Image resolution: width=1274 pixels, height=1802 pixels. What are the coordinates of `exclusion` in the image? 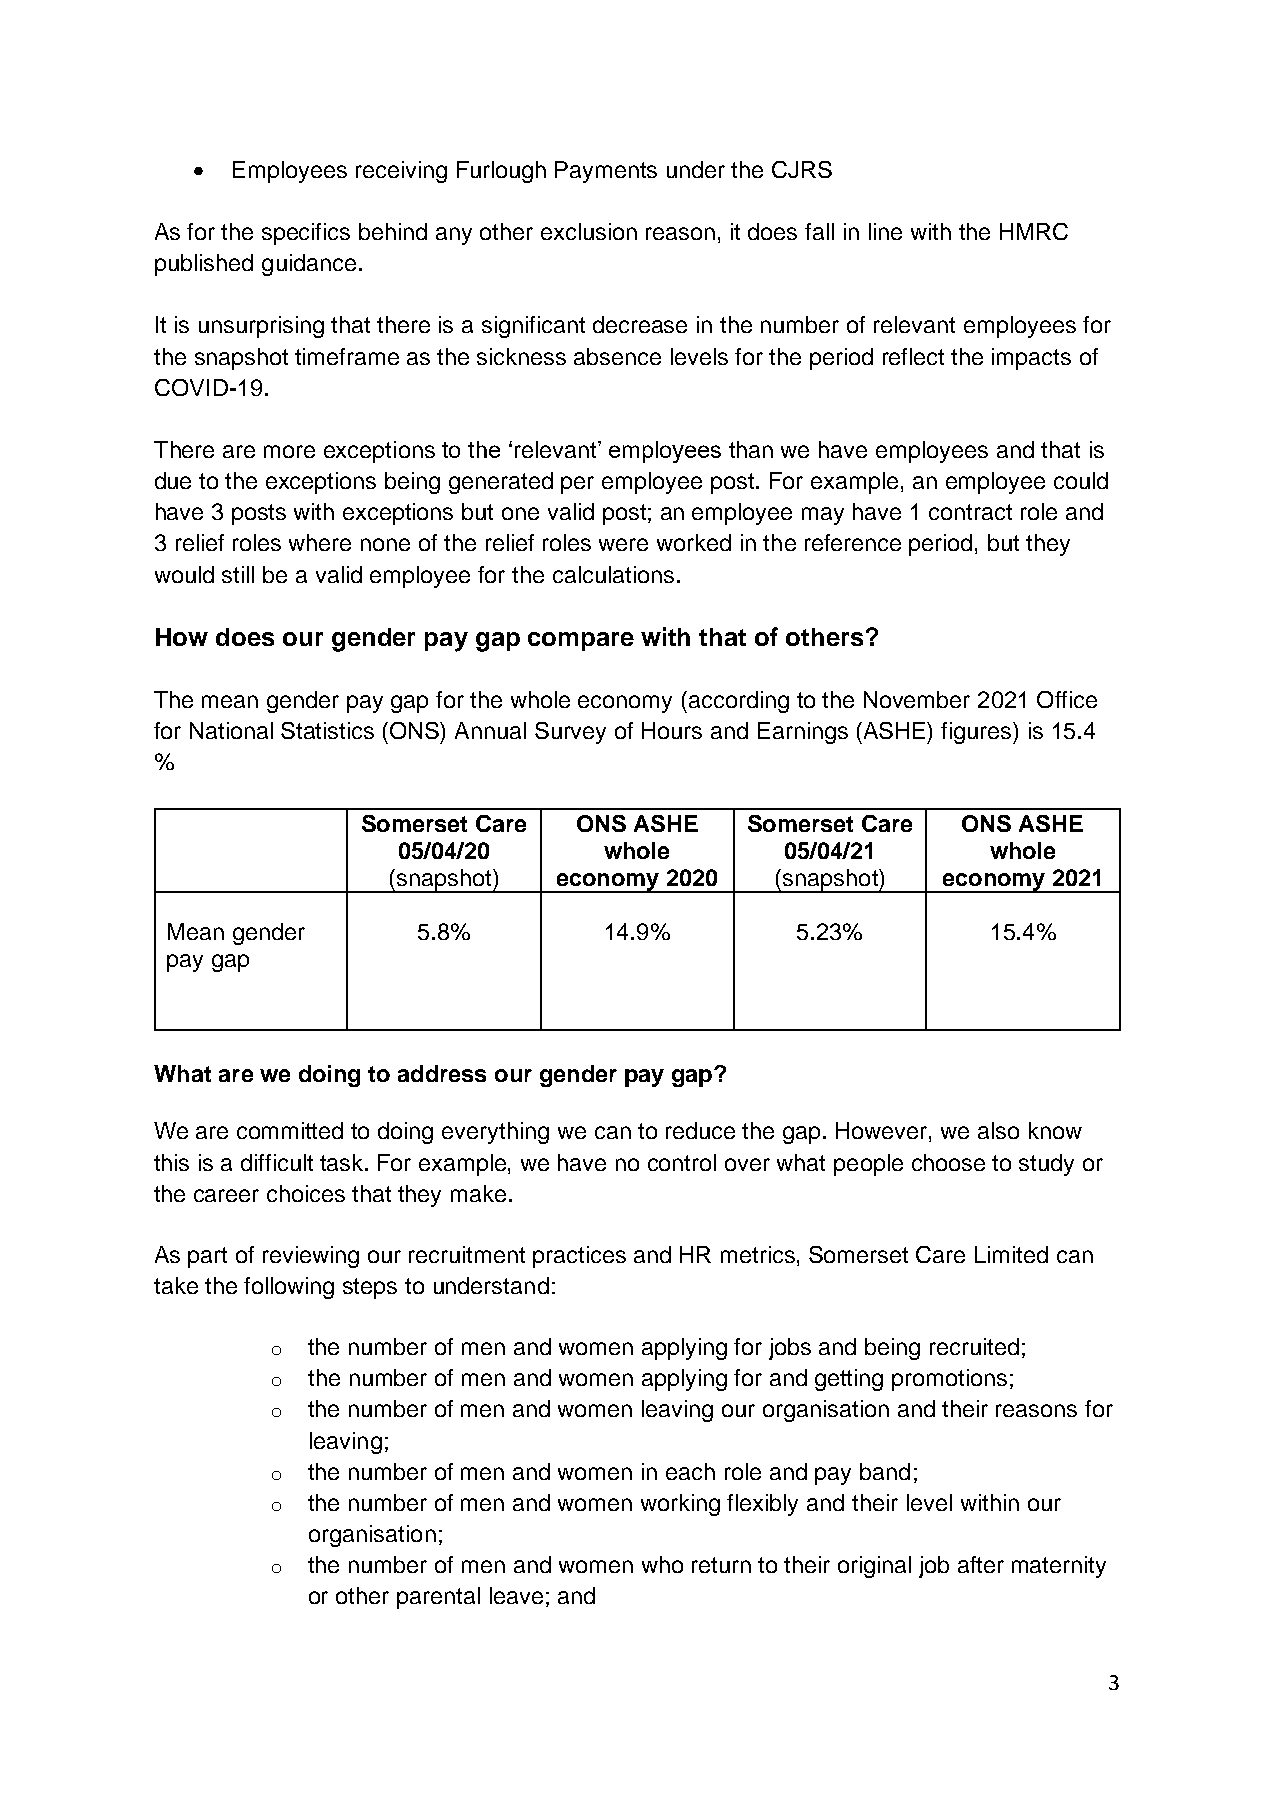 It's located at (589, 231).
